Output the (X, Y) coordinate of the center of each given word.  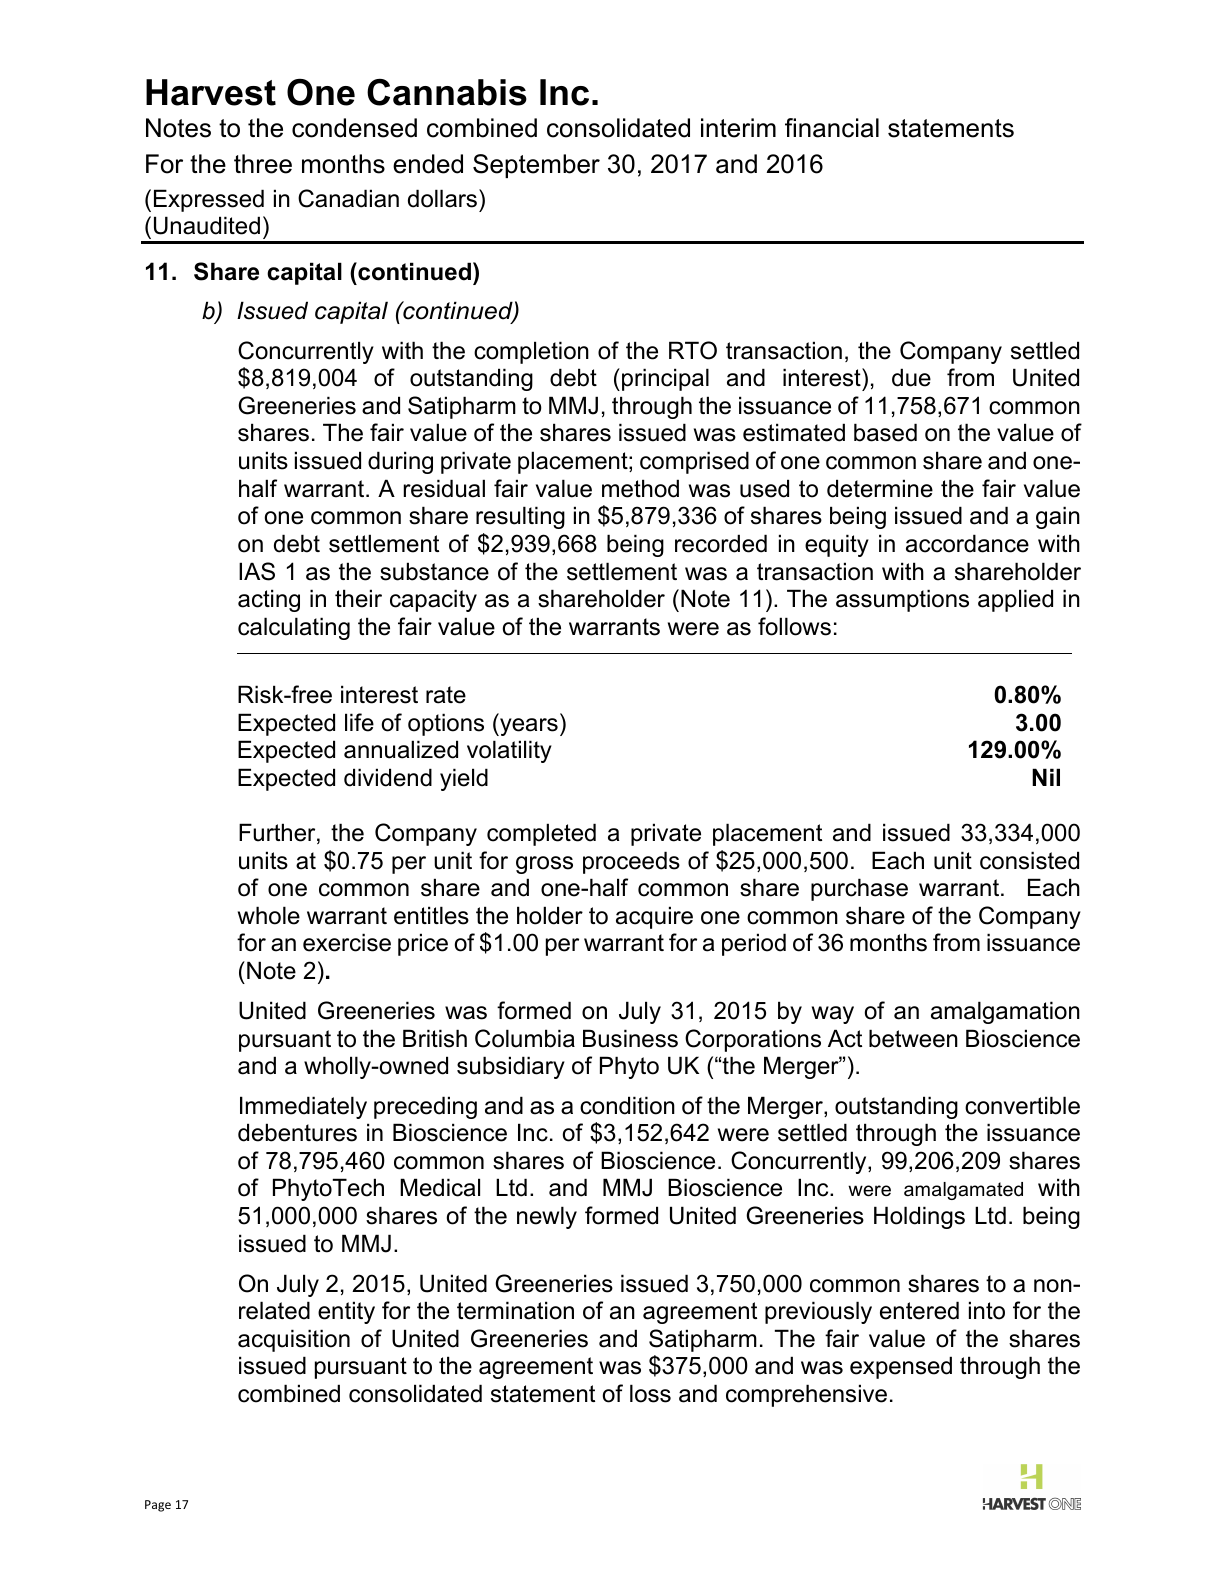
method (640, 488)
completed (541, 834)
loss (650, 1393)
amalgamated (963, 1191)
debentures (297, 1132)
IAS (257, 571)
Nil (1046, 777)
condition (627, 1105)
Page (158, 1506)
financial (832, 128)
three (263, 164)
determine (880, 488)
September (536, 166)
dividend (388, 777)
